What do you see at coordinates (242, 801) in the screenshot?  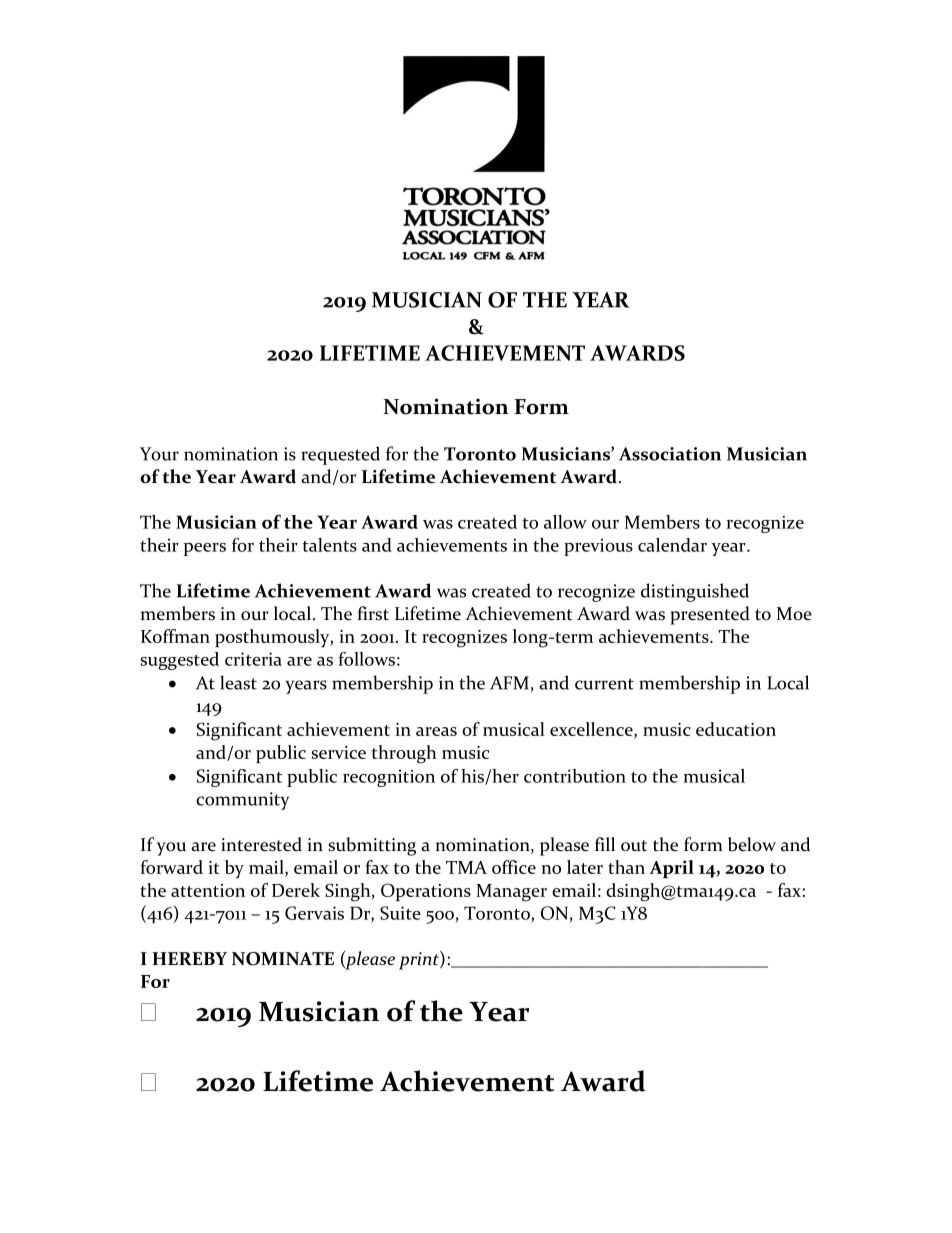 I see `community` at bounding box center [242, 801].
